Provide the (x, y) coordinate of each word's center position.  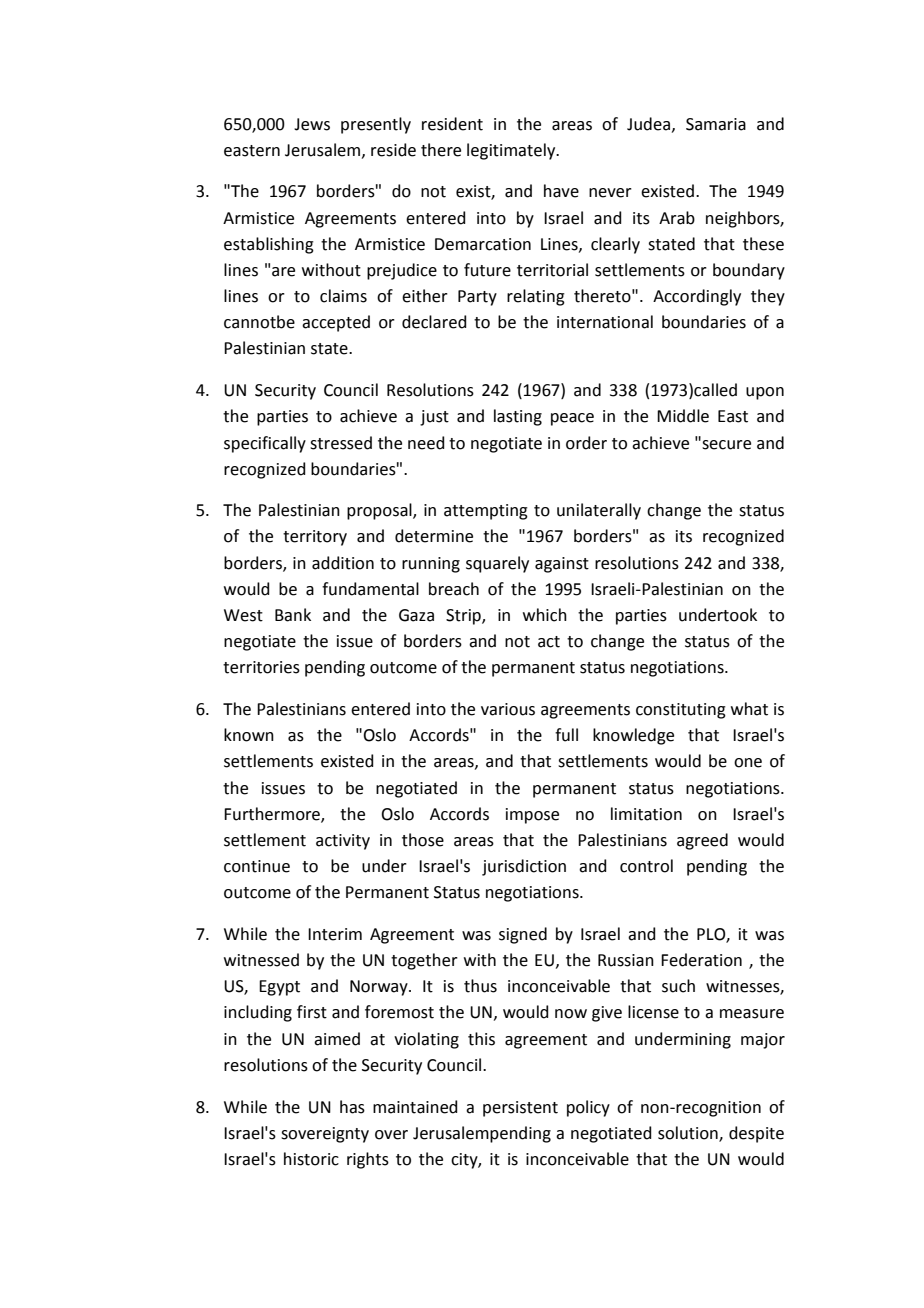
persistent (520, 1109)
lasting (518, 417)
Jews (312, 124)
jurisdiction (524, 867)
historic (311, 1159)
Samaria (716, 124)
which (545, 615)
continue (257, 866)
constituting (681, 711)
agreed (702, 841)
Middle (683, 416)
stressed (341, 443)
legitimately (512, 151)
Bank (293, 615)
